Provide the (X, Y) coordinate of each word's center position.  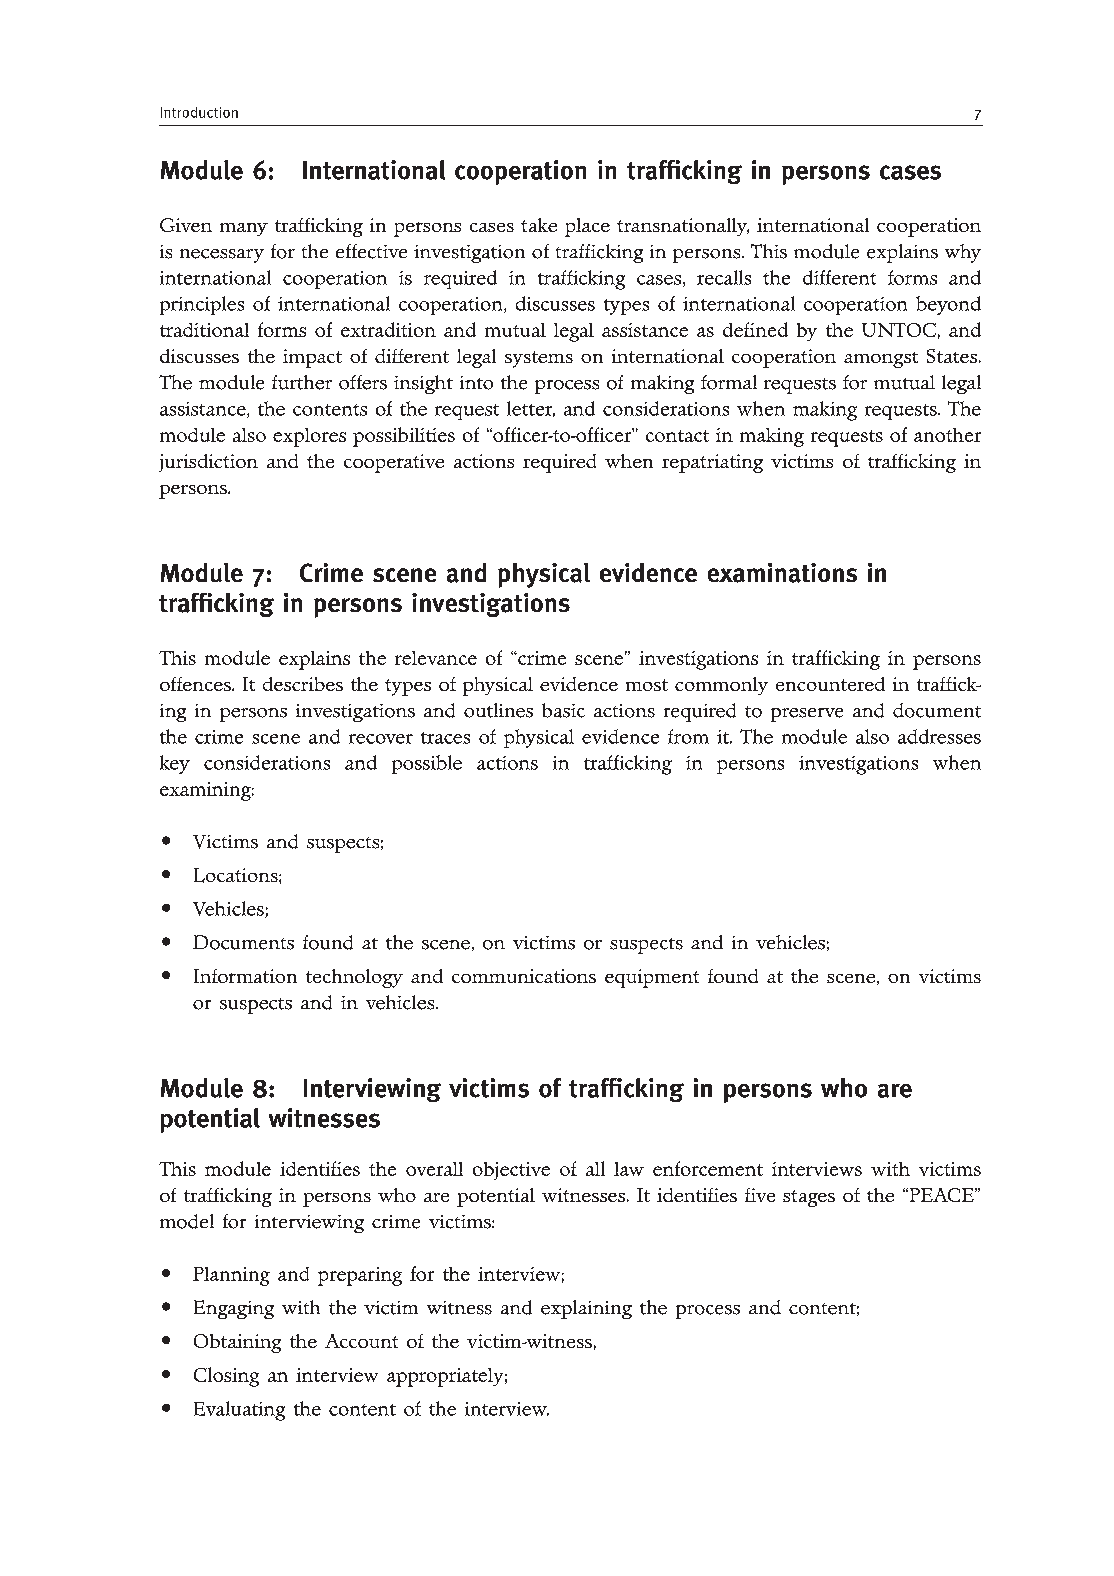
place (587, 227)
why (963, 253)
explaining (586, 1309)
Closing (226, 1377)
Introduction (199, 112)
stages (809, 1198)
